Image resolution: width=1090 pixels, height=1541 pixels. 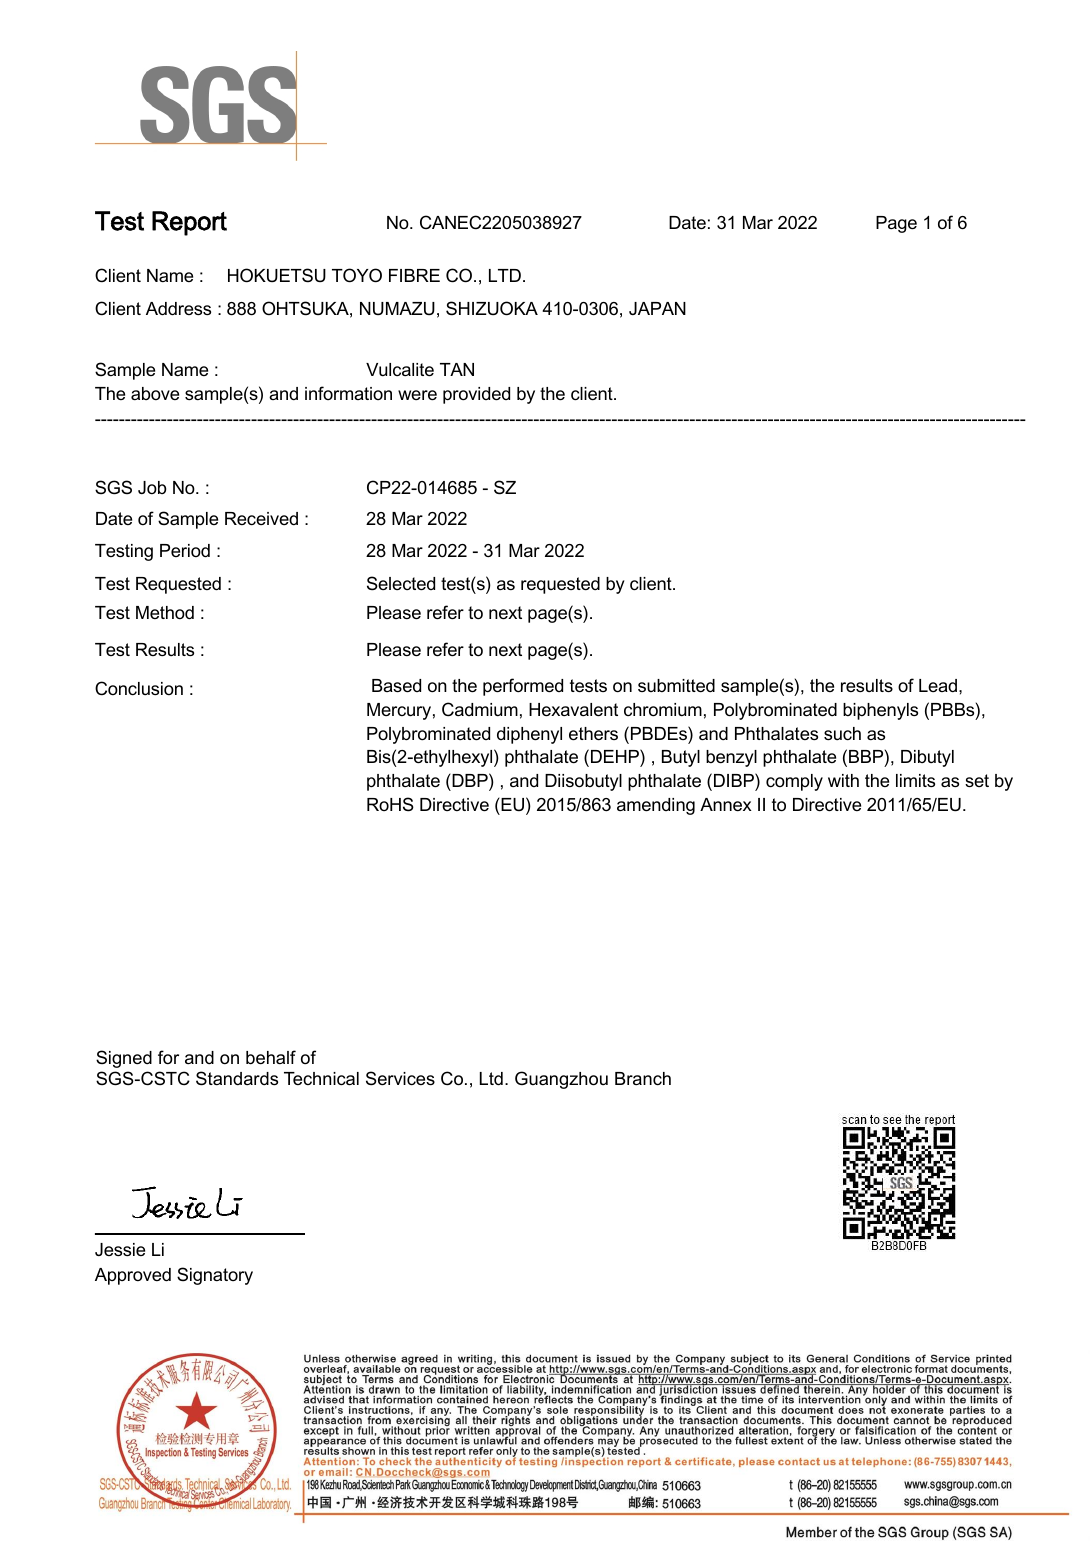 What do you see at coordinates (414, 275) in the screenshot?
I see `FIBRE` at bounding box center [414, 275].
